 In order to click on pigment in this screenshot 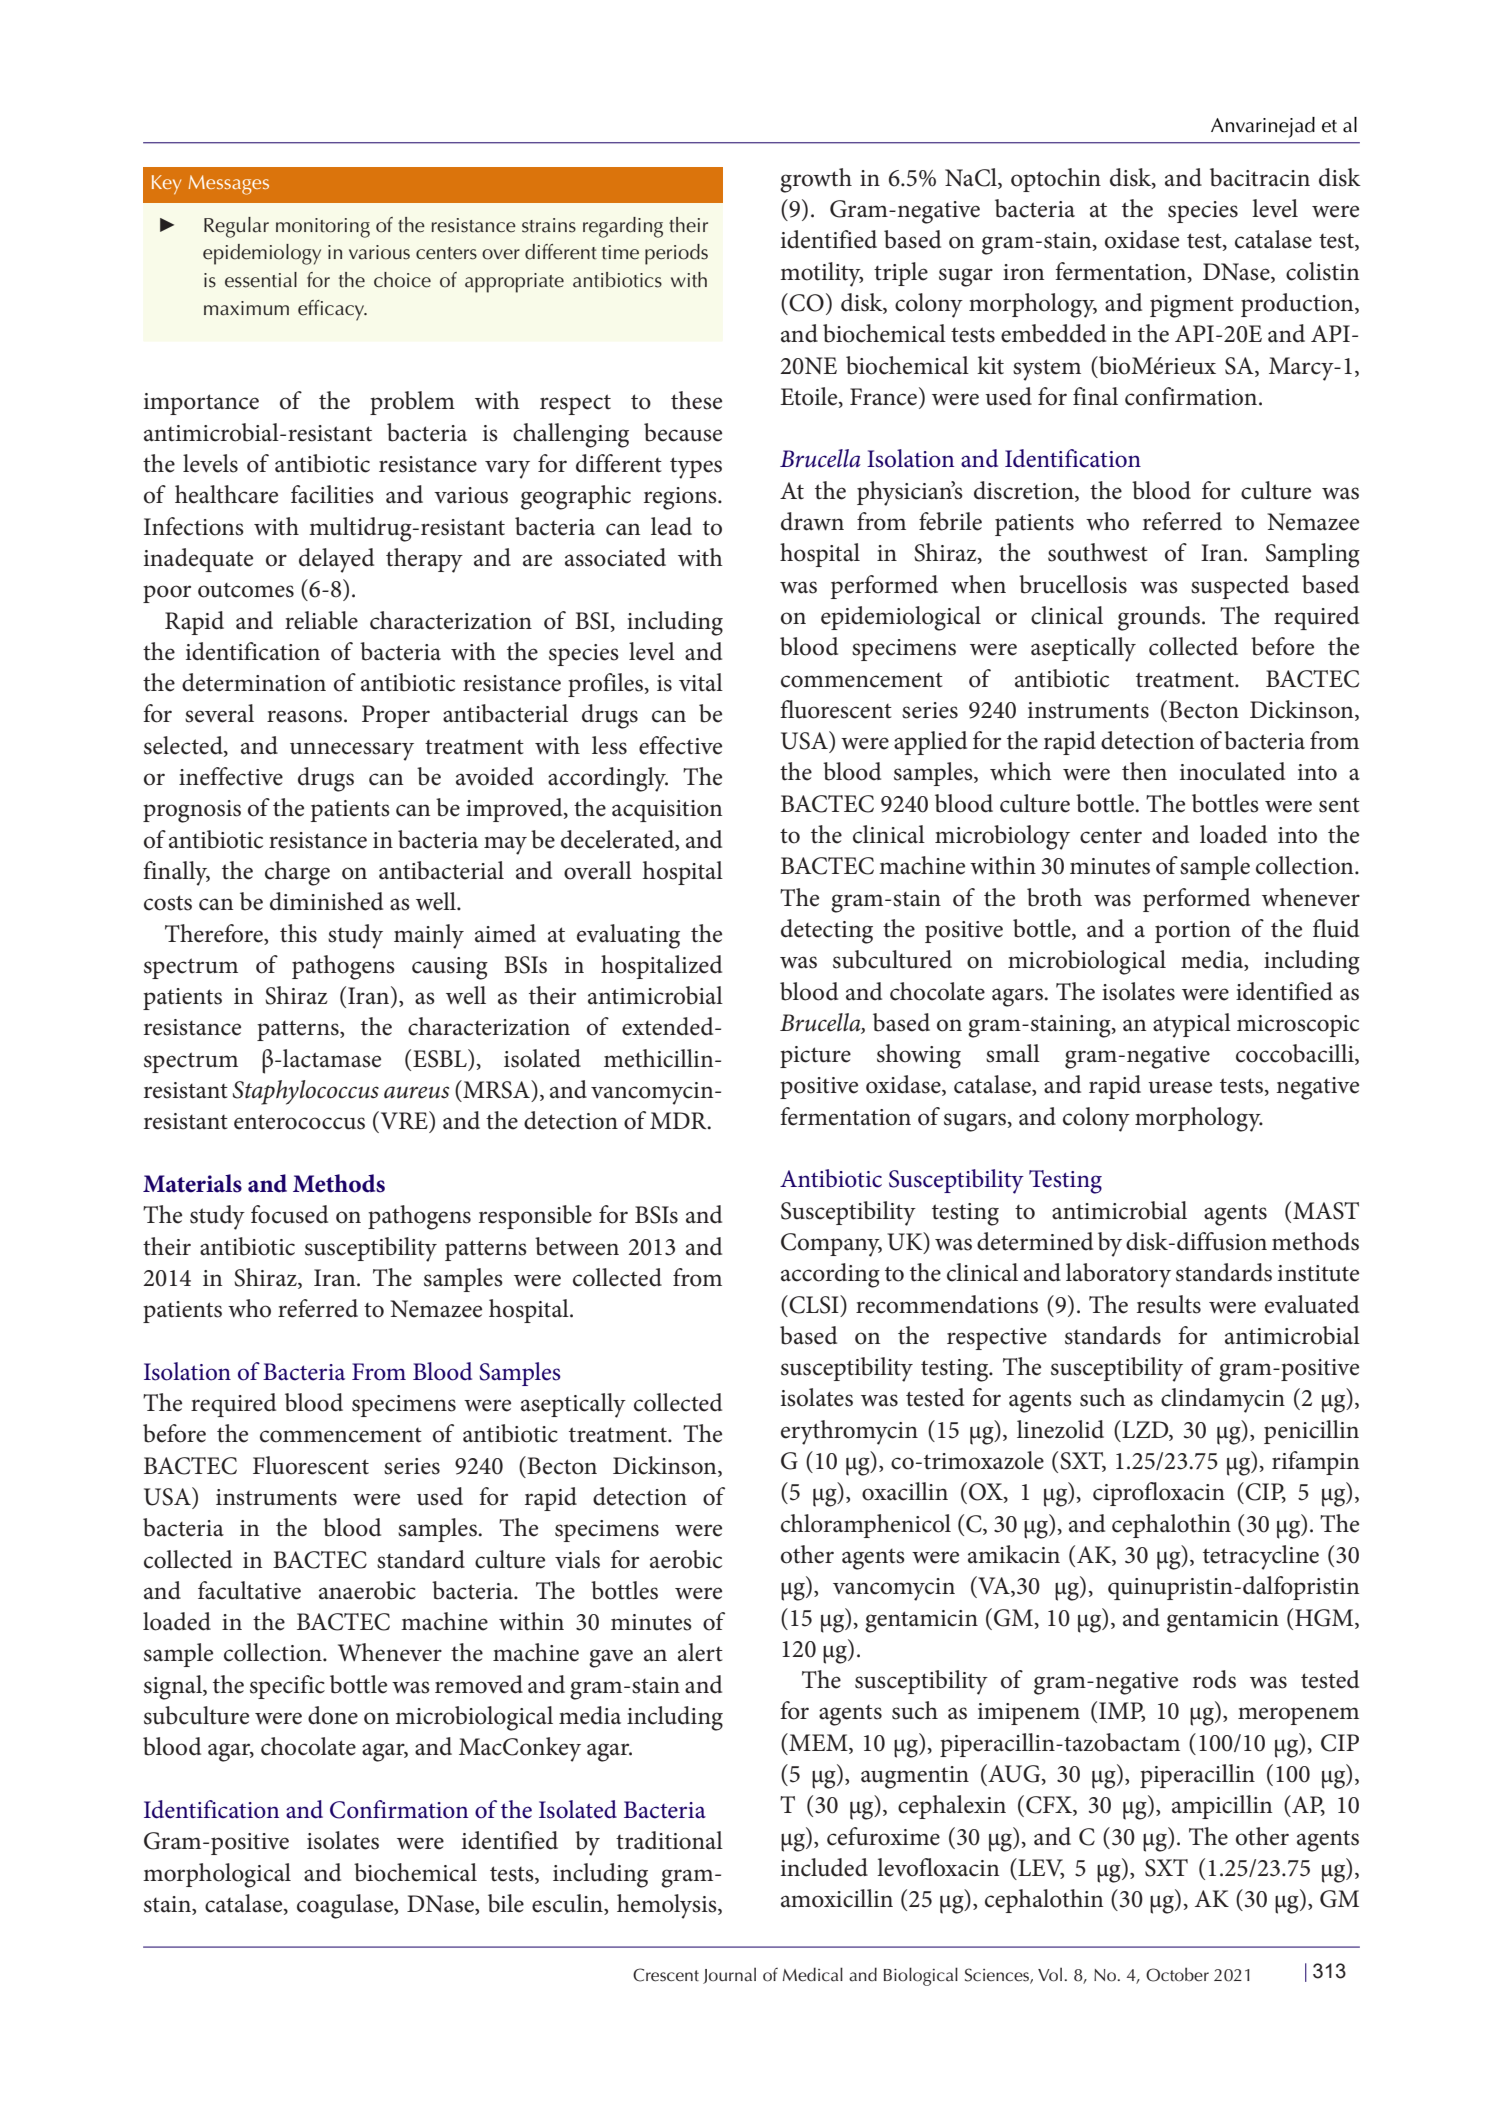, I will do `click(1192, 306)`.
